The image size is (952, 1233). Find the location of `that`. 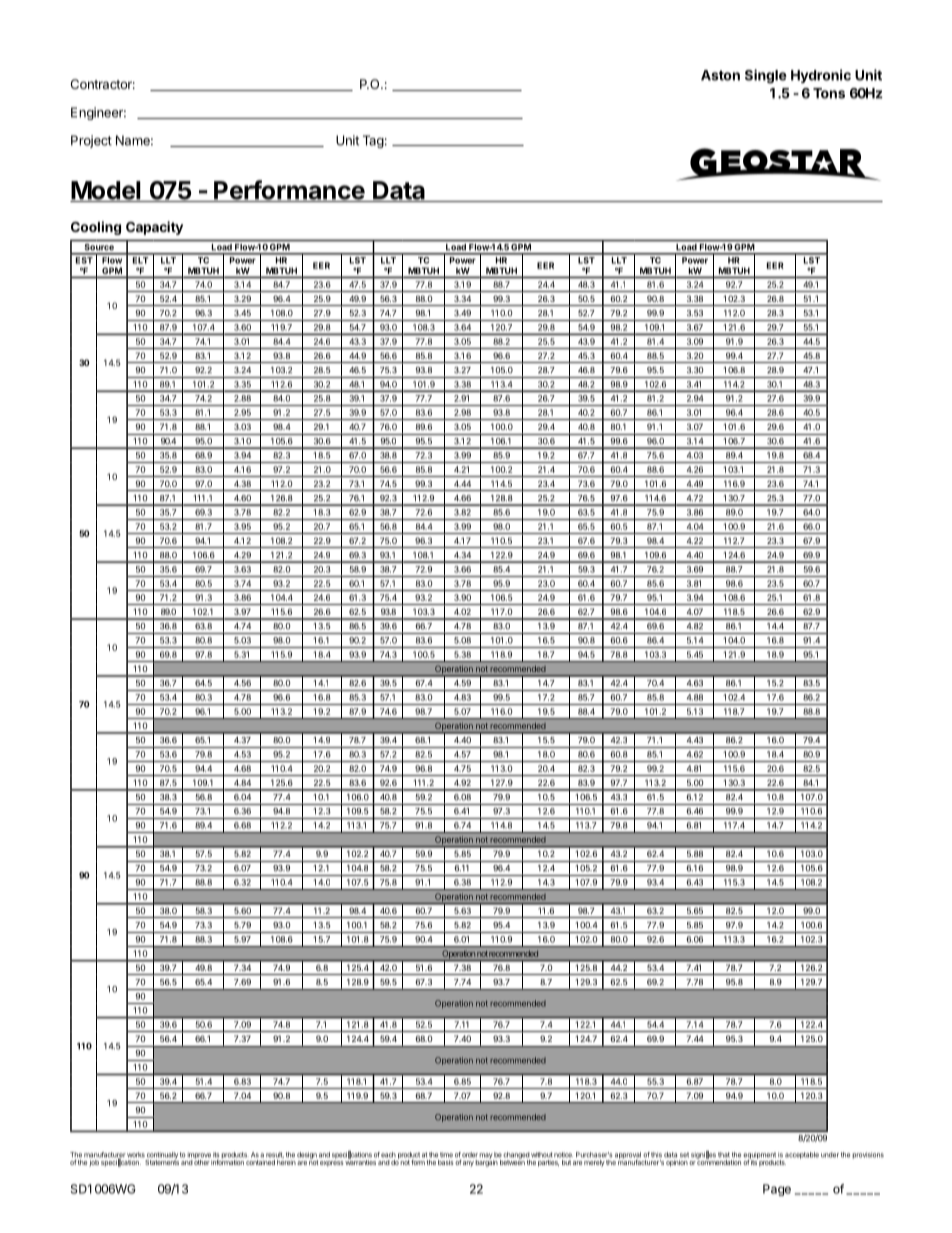

that is located at coordinates (724, 1155).
